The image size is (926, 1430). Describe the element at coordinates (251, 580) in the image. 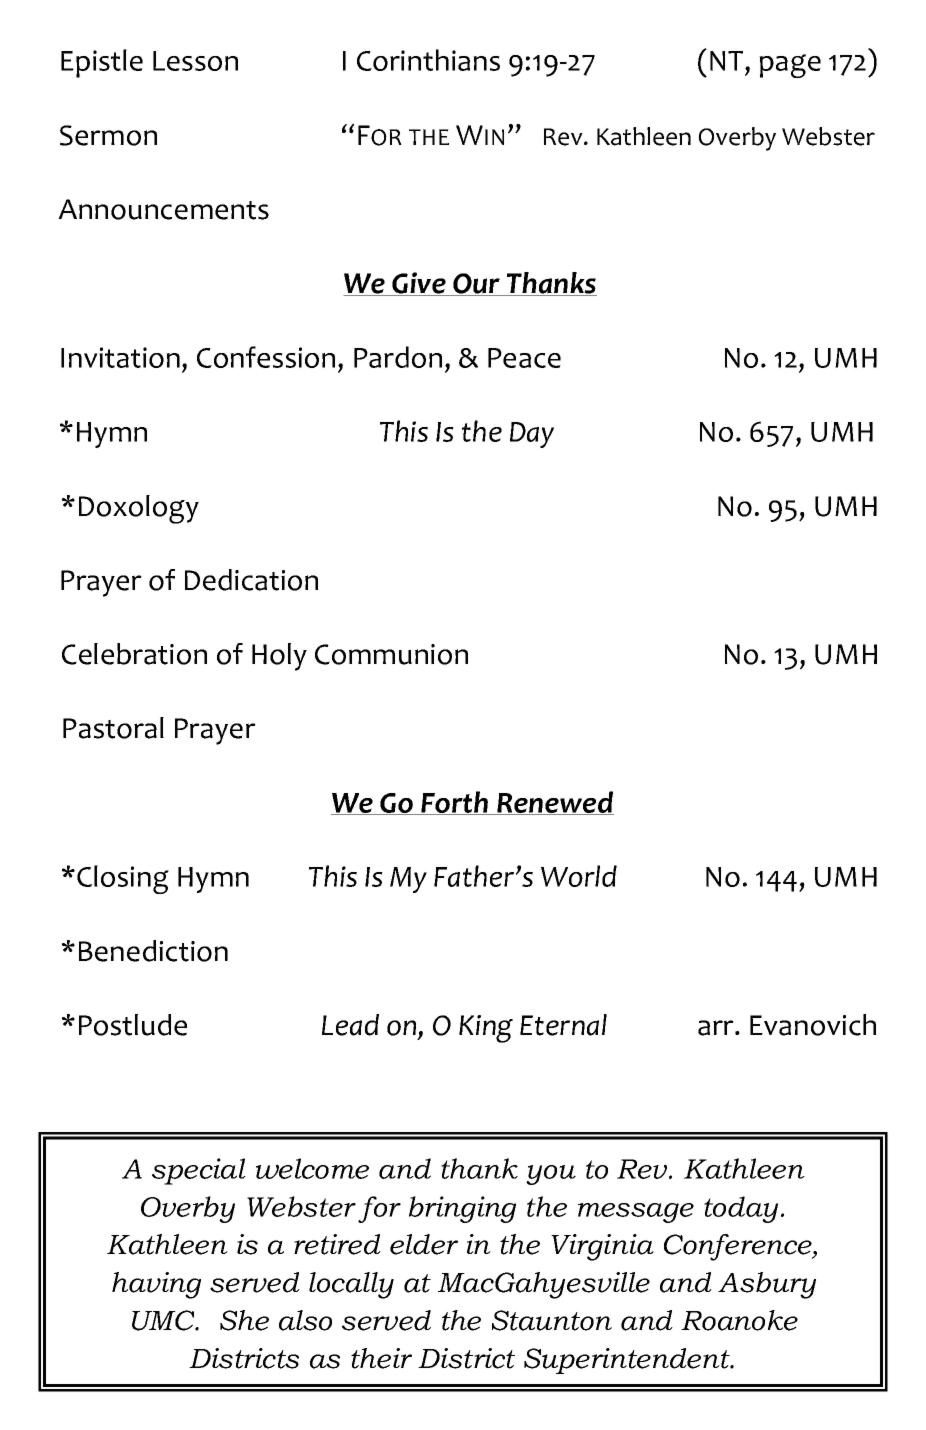

I see `Dedication` at that location.
